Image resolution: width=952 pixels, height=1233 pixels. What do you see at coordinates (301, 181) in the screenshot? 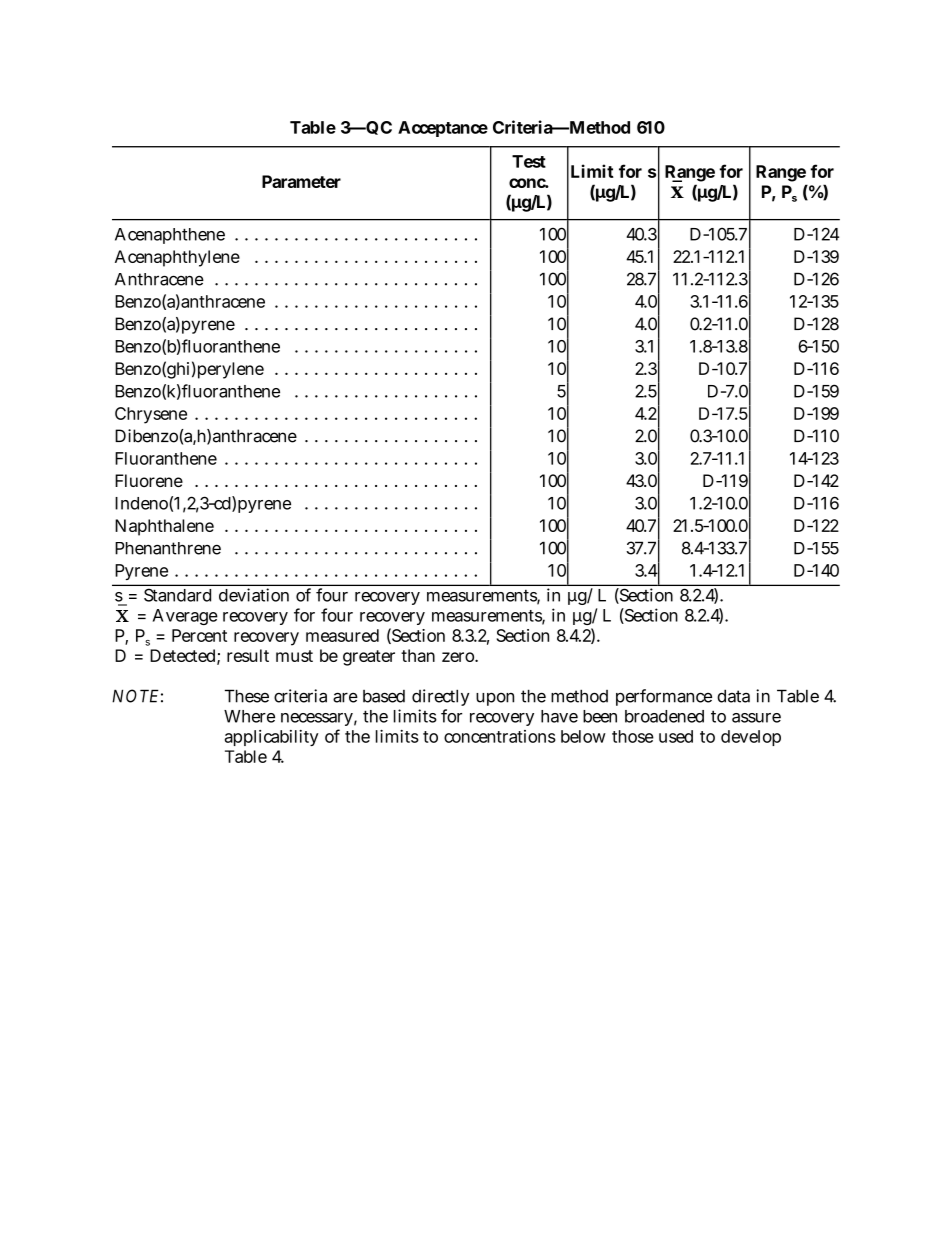
I see `Parameter` at bounding box center [301, 181].
